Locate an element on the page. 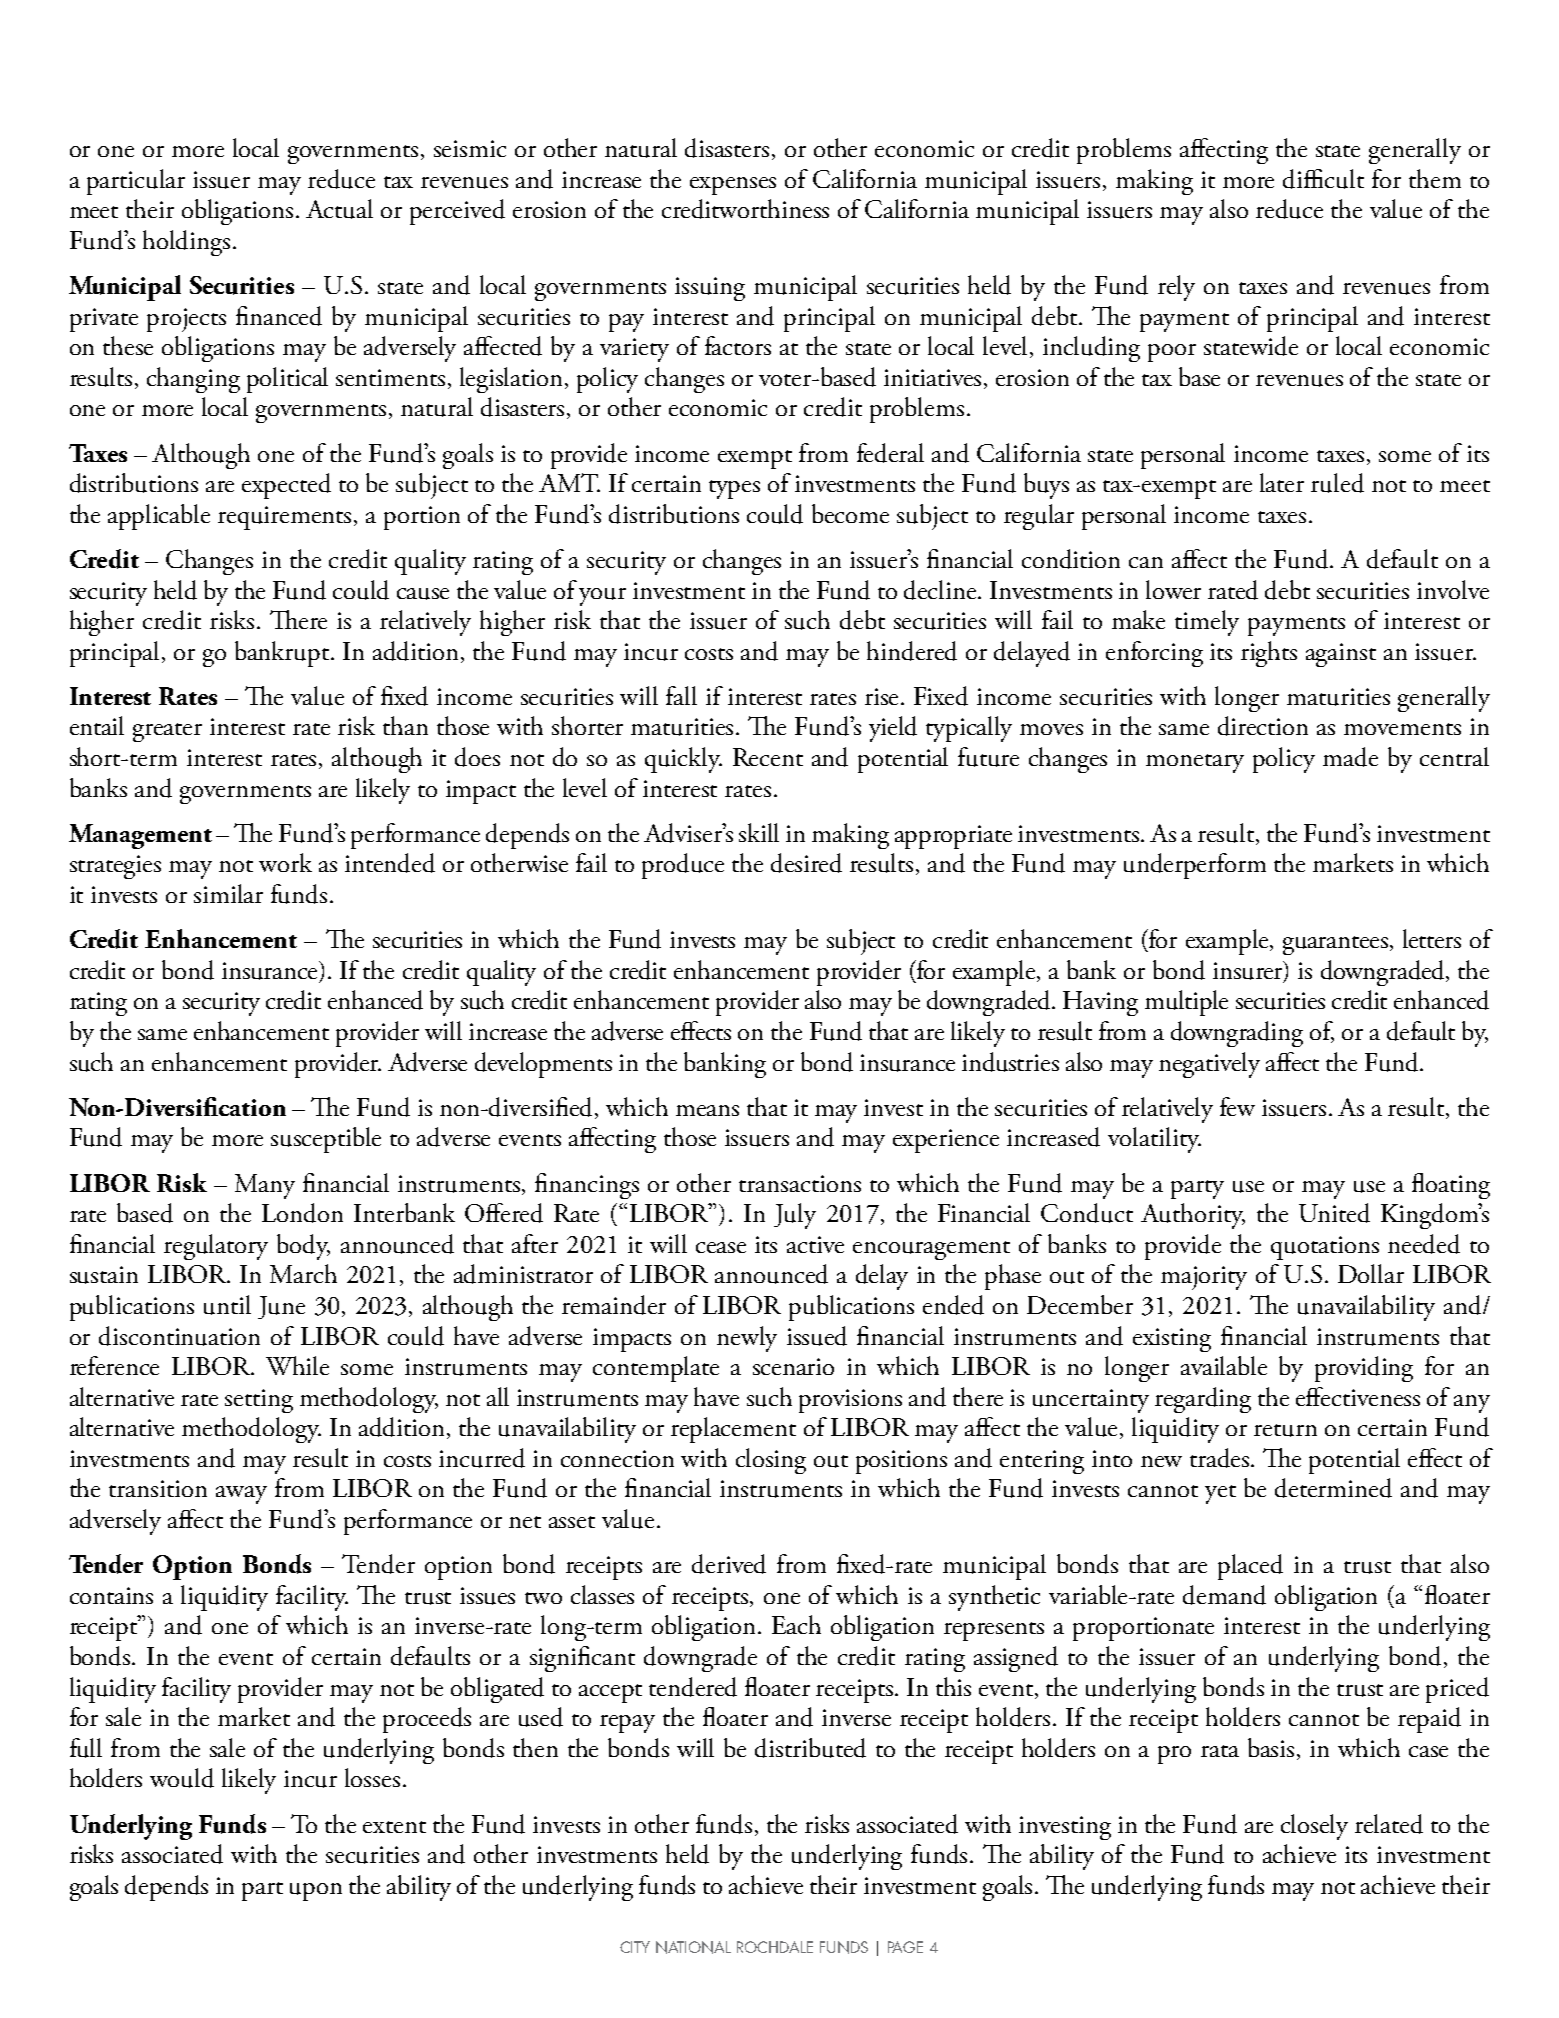 The height and width of the page is (2018, 1559). susceptible is located at coordinates (326, 1140).
